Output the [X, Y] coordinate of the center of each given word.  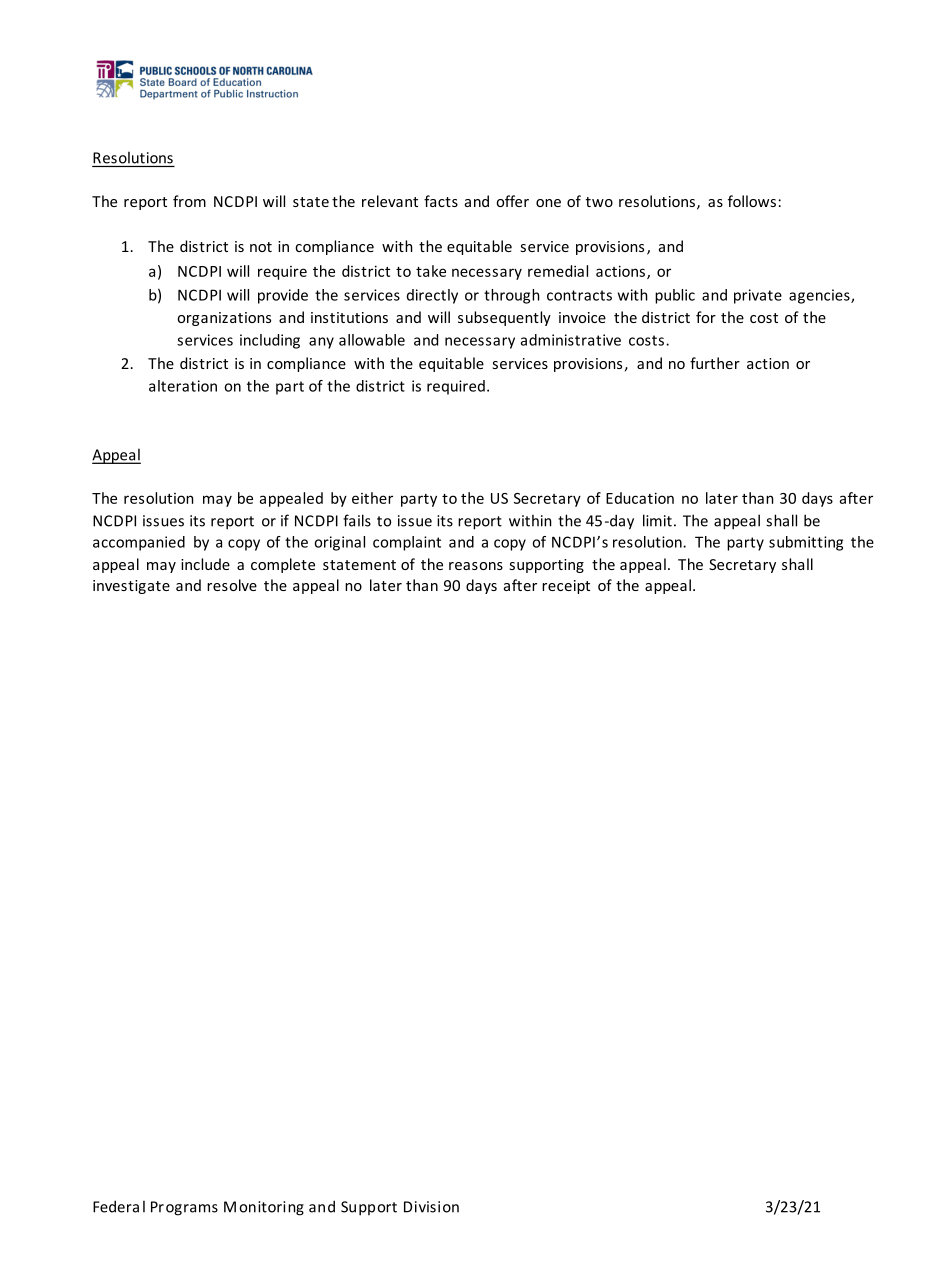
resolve [232, 585]
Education [640, 498]
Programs [184, 1208]
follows [752, 201]
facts [441, 201]
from [189, 201]
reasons [476, 566]
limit [657, 520]
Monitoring [264, 1208]
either [372, 498]
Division [431, 1207]
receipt [566, 587]
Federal [119, 1206]
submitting [806, 543]
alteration [183, 386]
